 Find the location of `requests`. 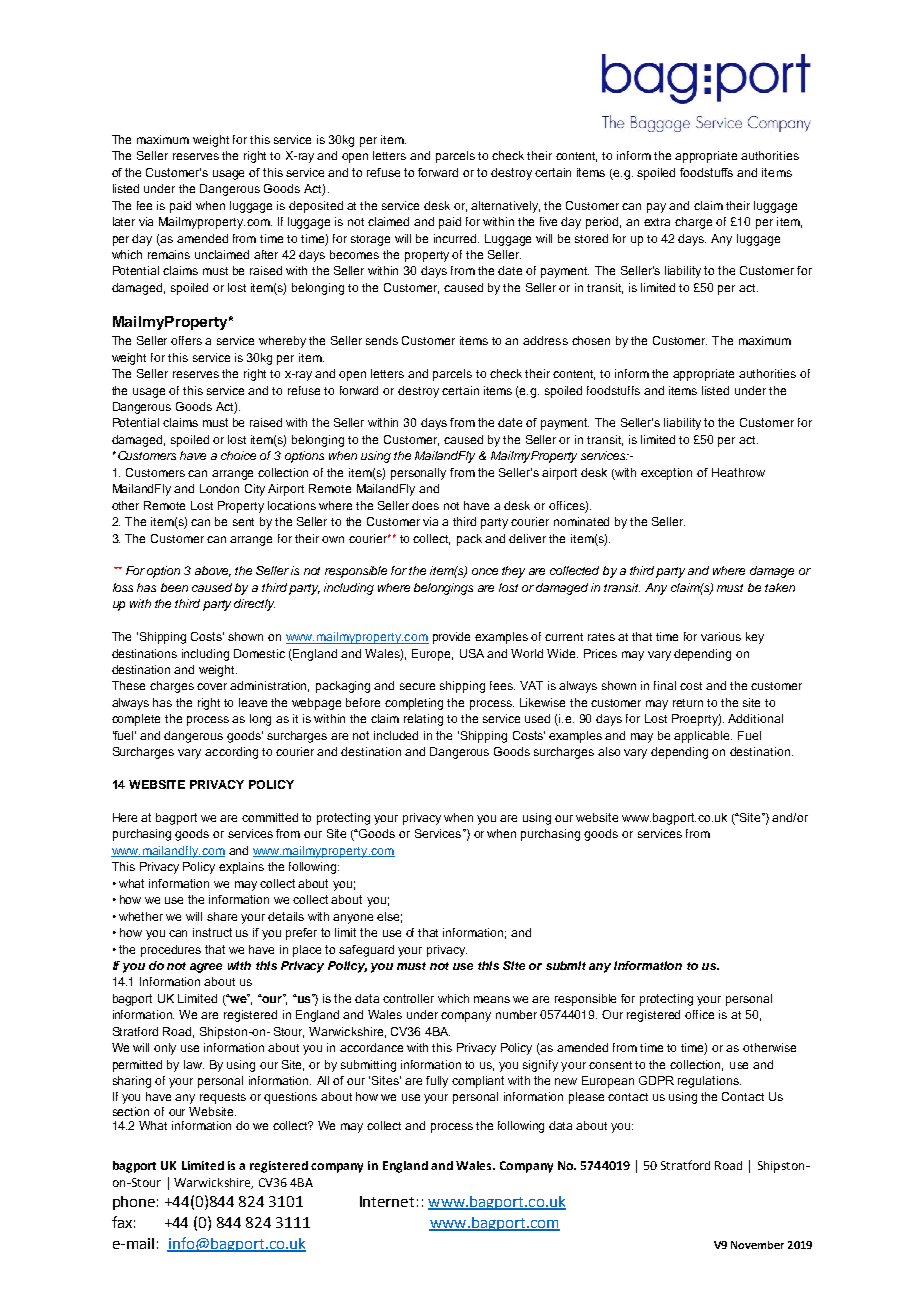

requests is located at coordinates (223, 1098).
